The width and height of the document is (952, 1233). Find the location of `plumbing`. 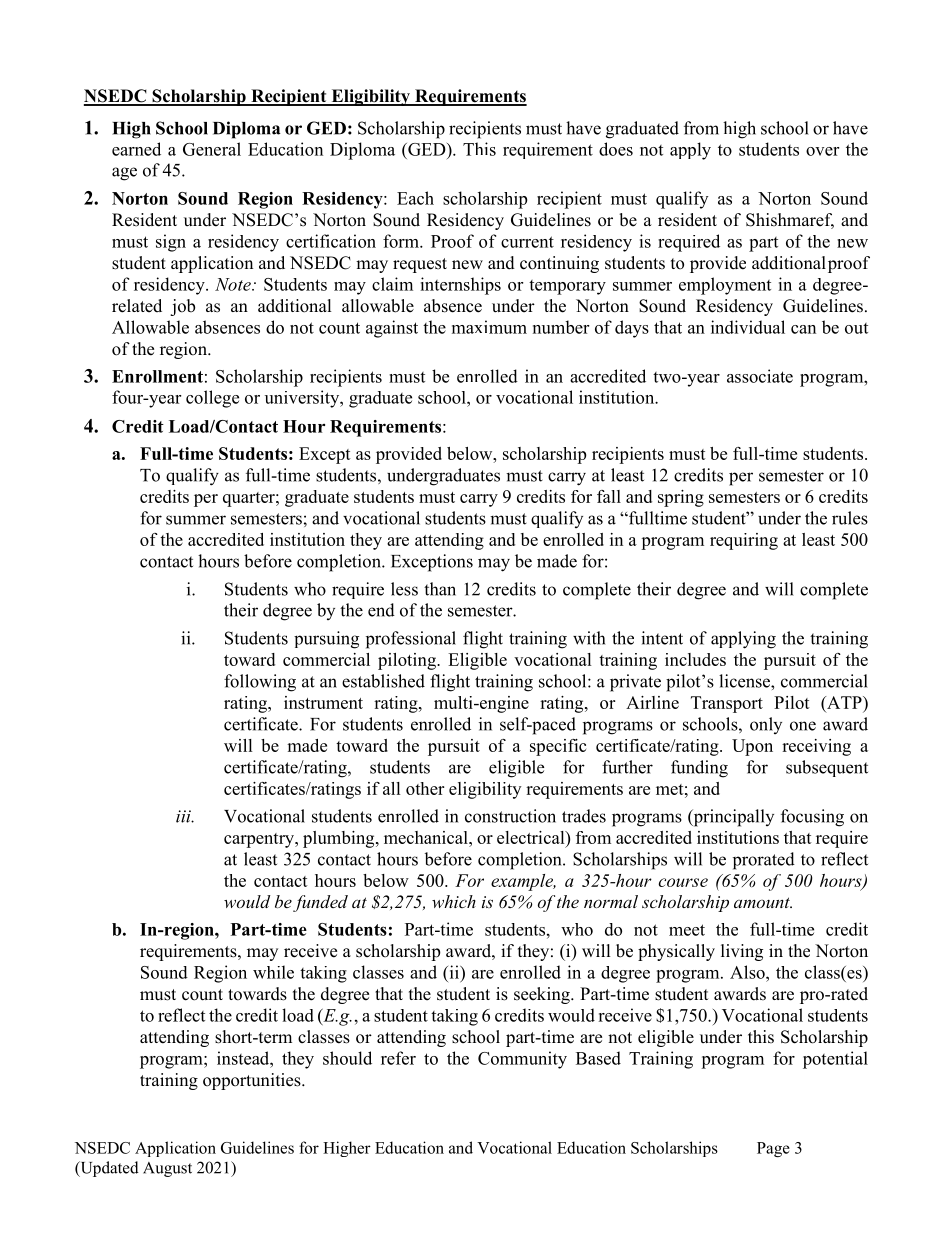

plumbing is located at coordinates (340, 839).
